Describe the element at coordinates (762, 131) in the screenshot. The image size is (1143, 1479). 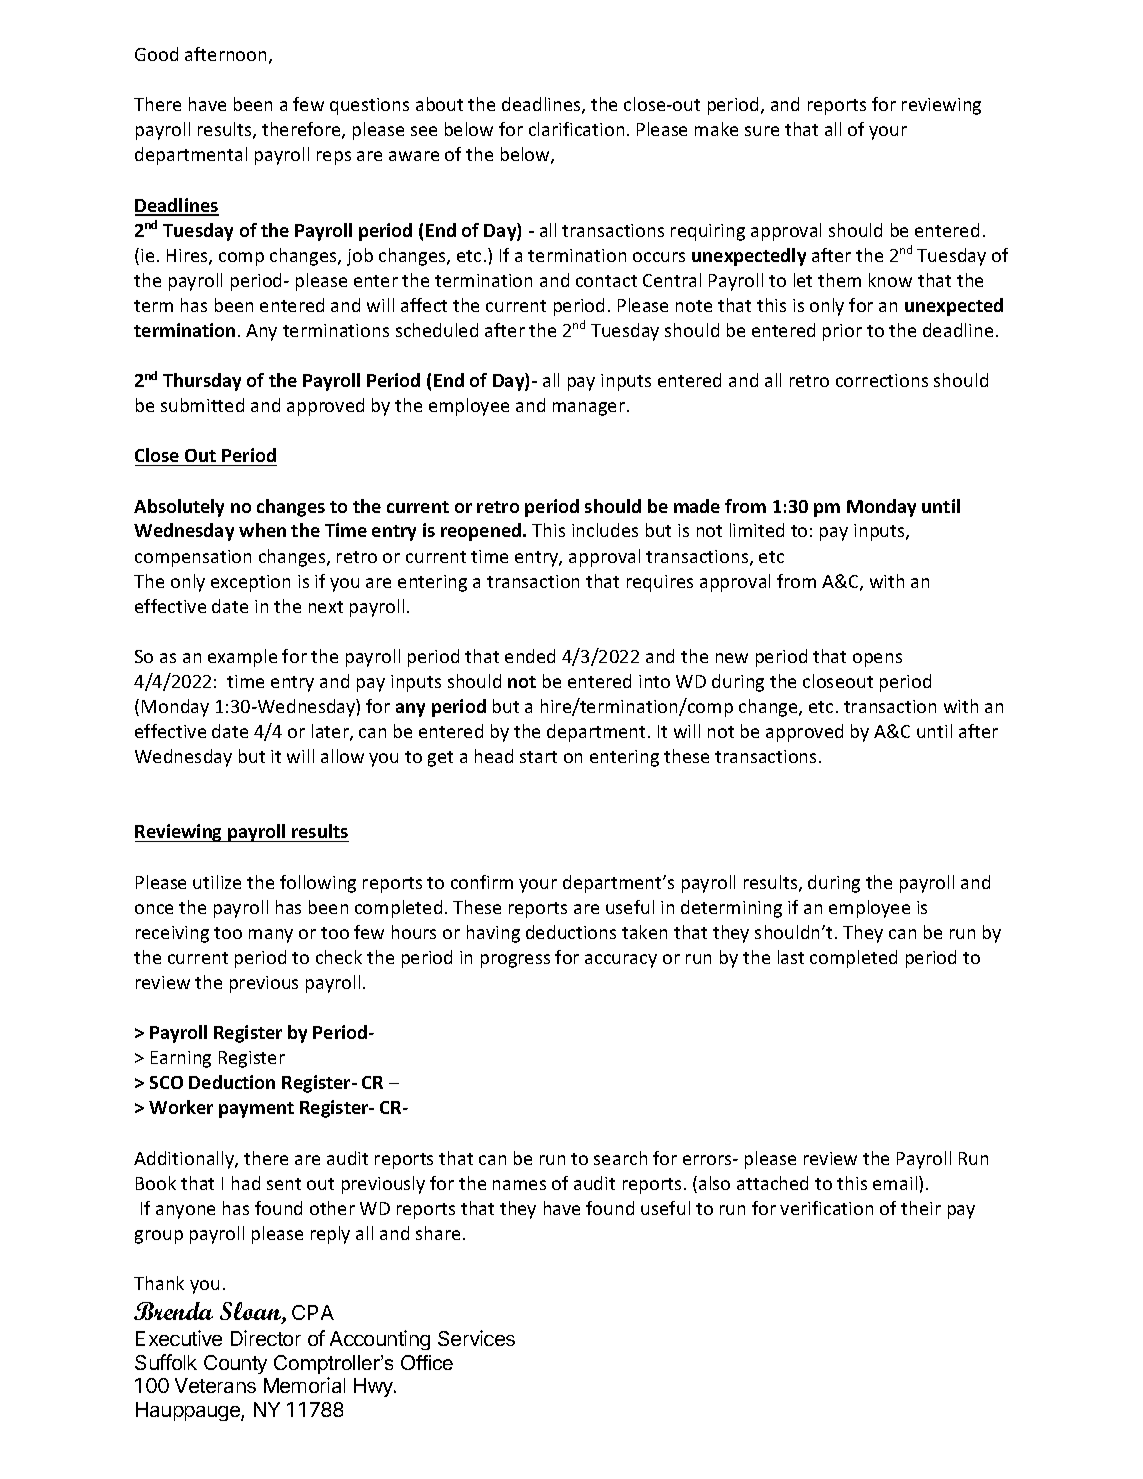
I see `sure` at that location.
